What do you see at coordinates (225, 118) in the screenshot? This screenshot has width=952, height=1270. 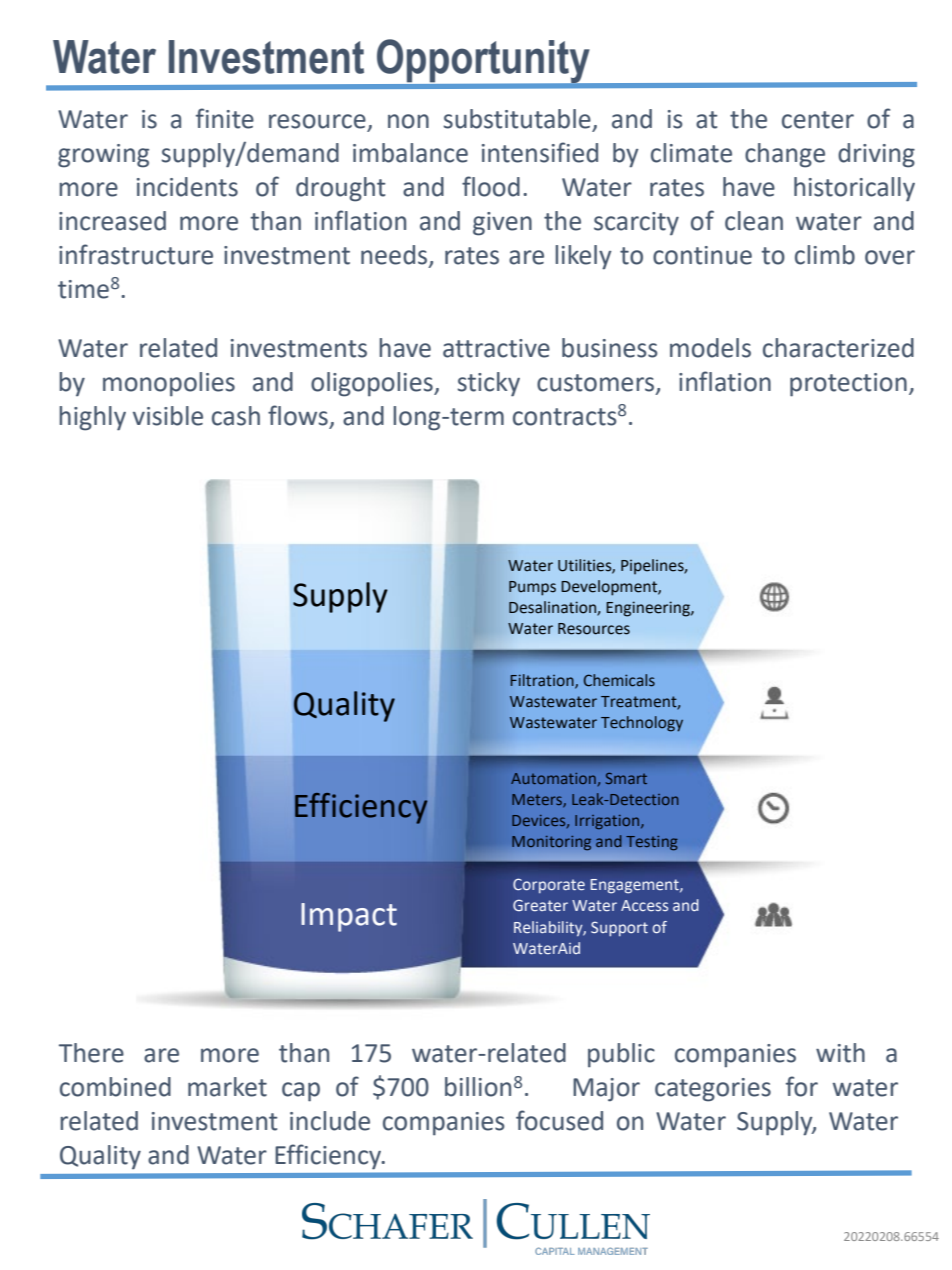 I see `finite` at bounding box center [225, 118].
